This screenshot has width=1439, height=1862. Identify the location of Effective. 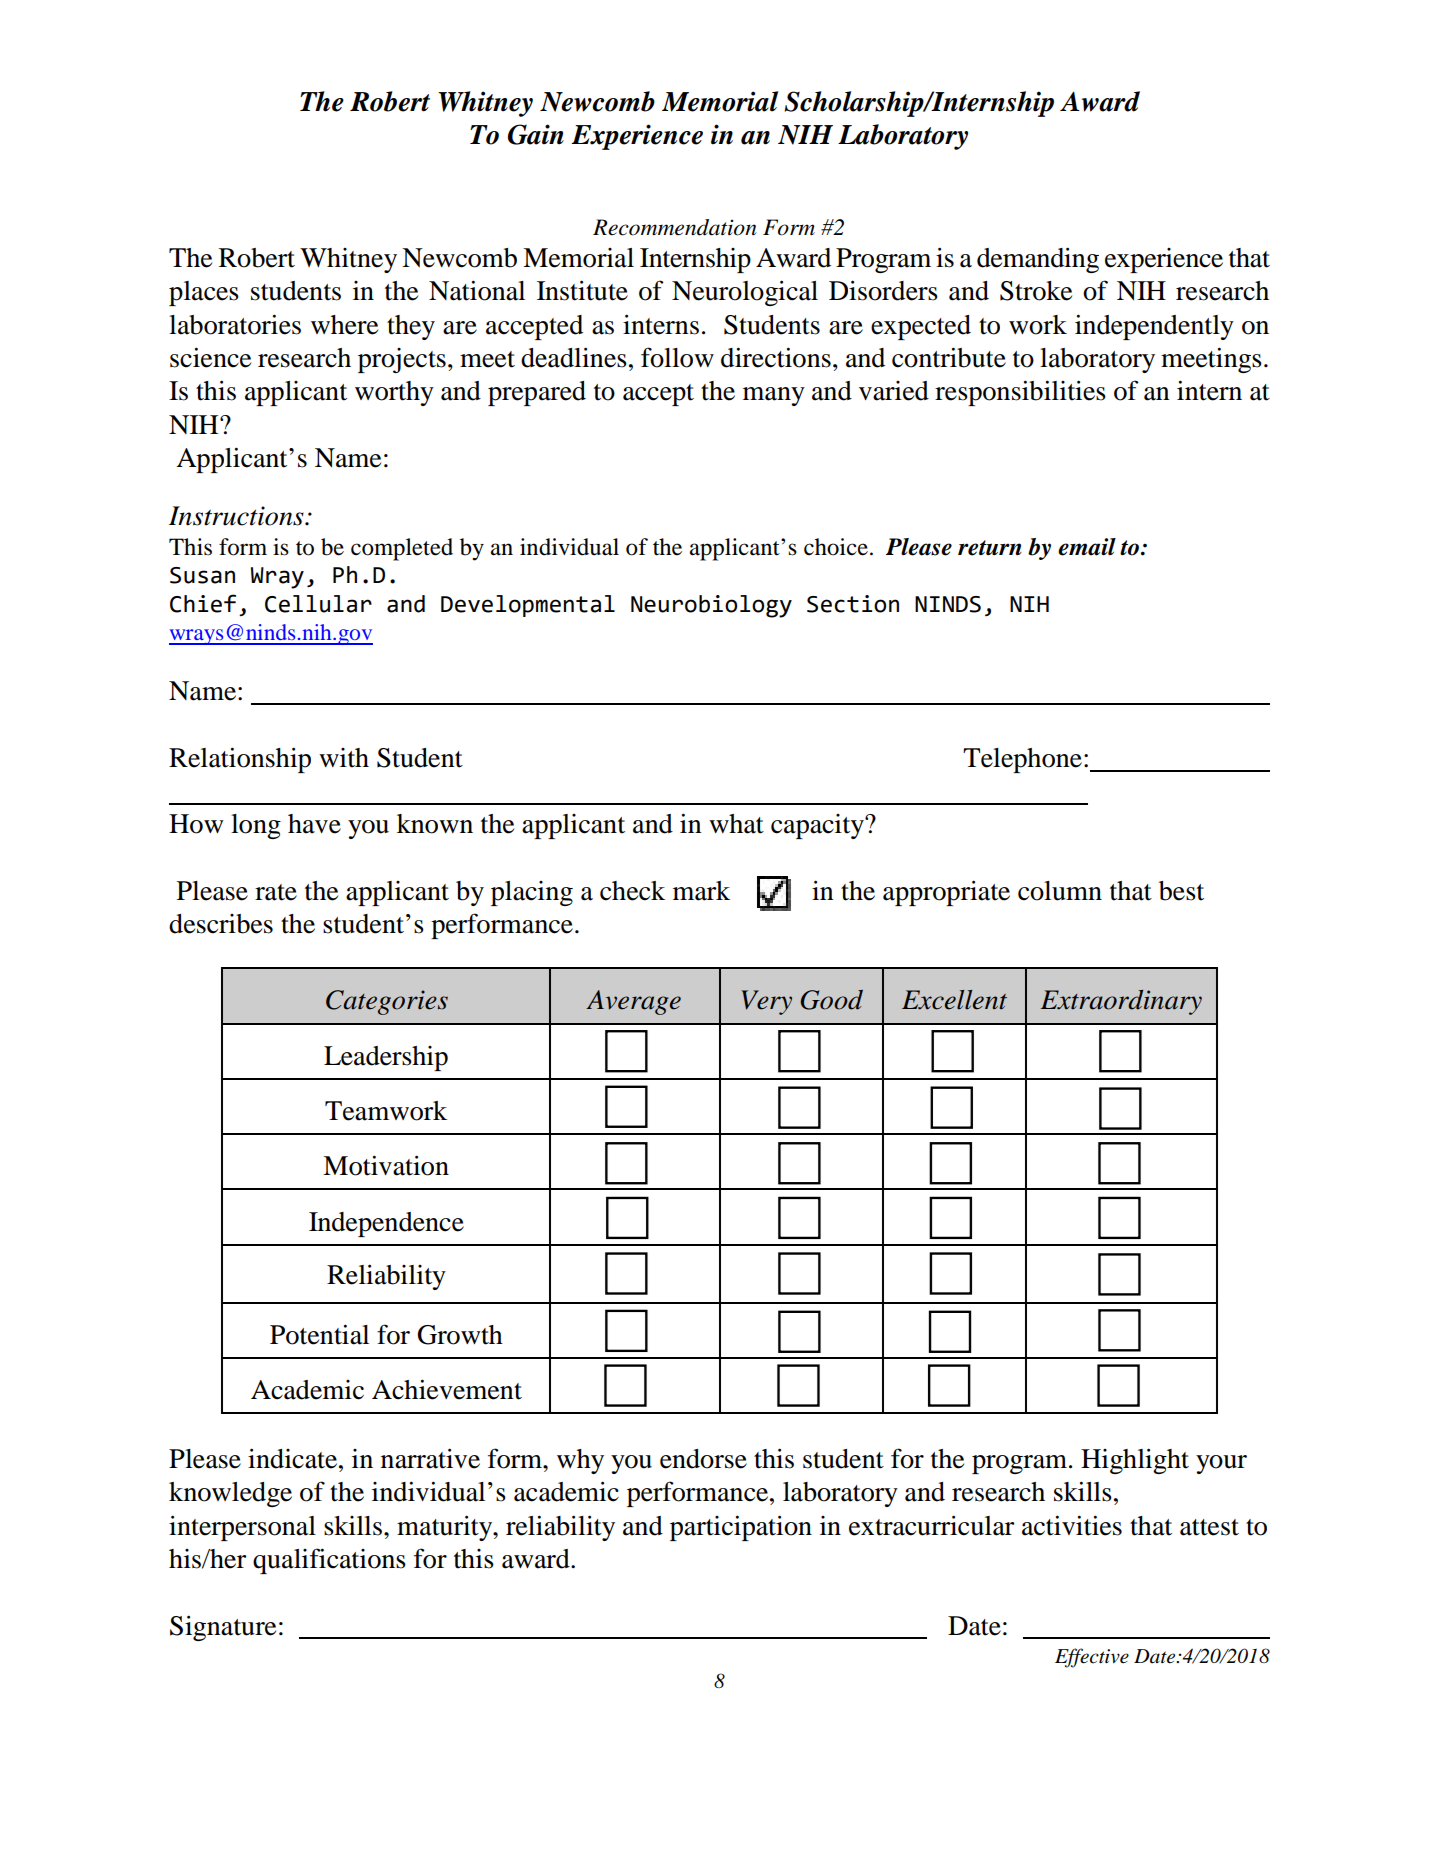
(1092, 1658).
